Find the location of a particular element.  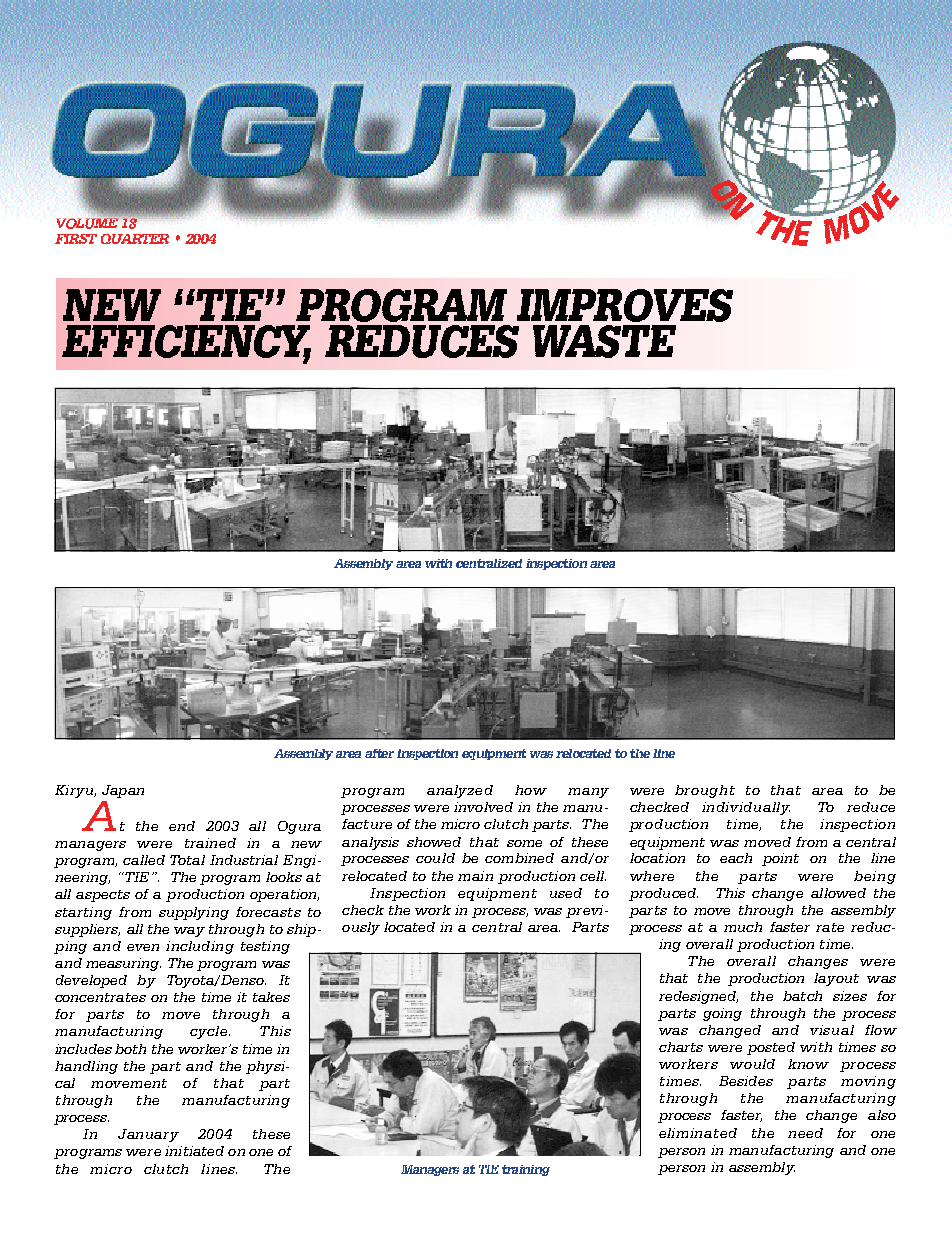

individually is located at coordinates (746, 808).
